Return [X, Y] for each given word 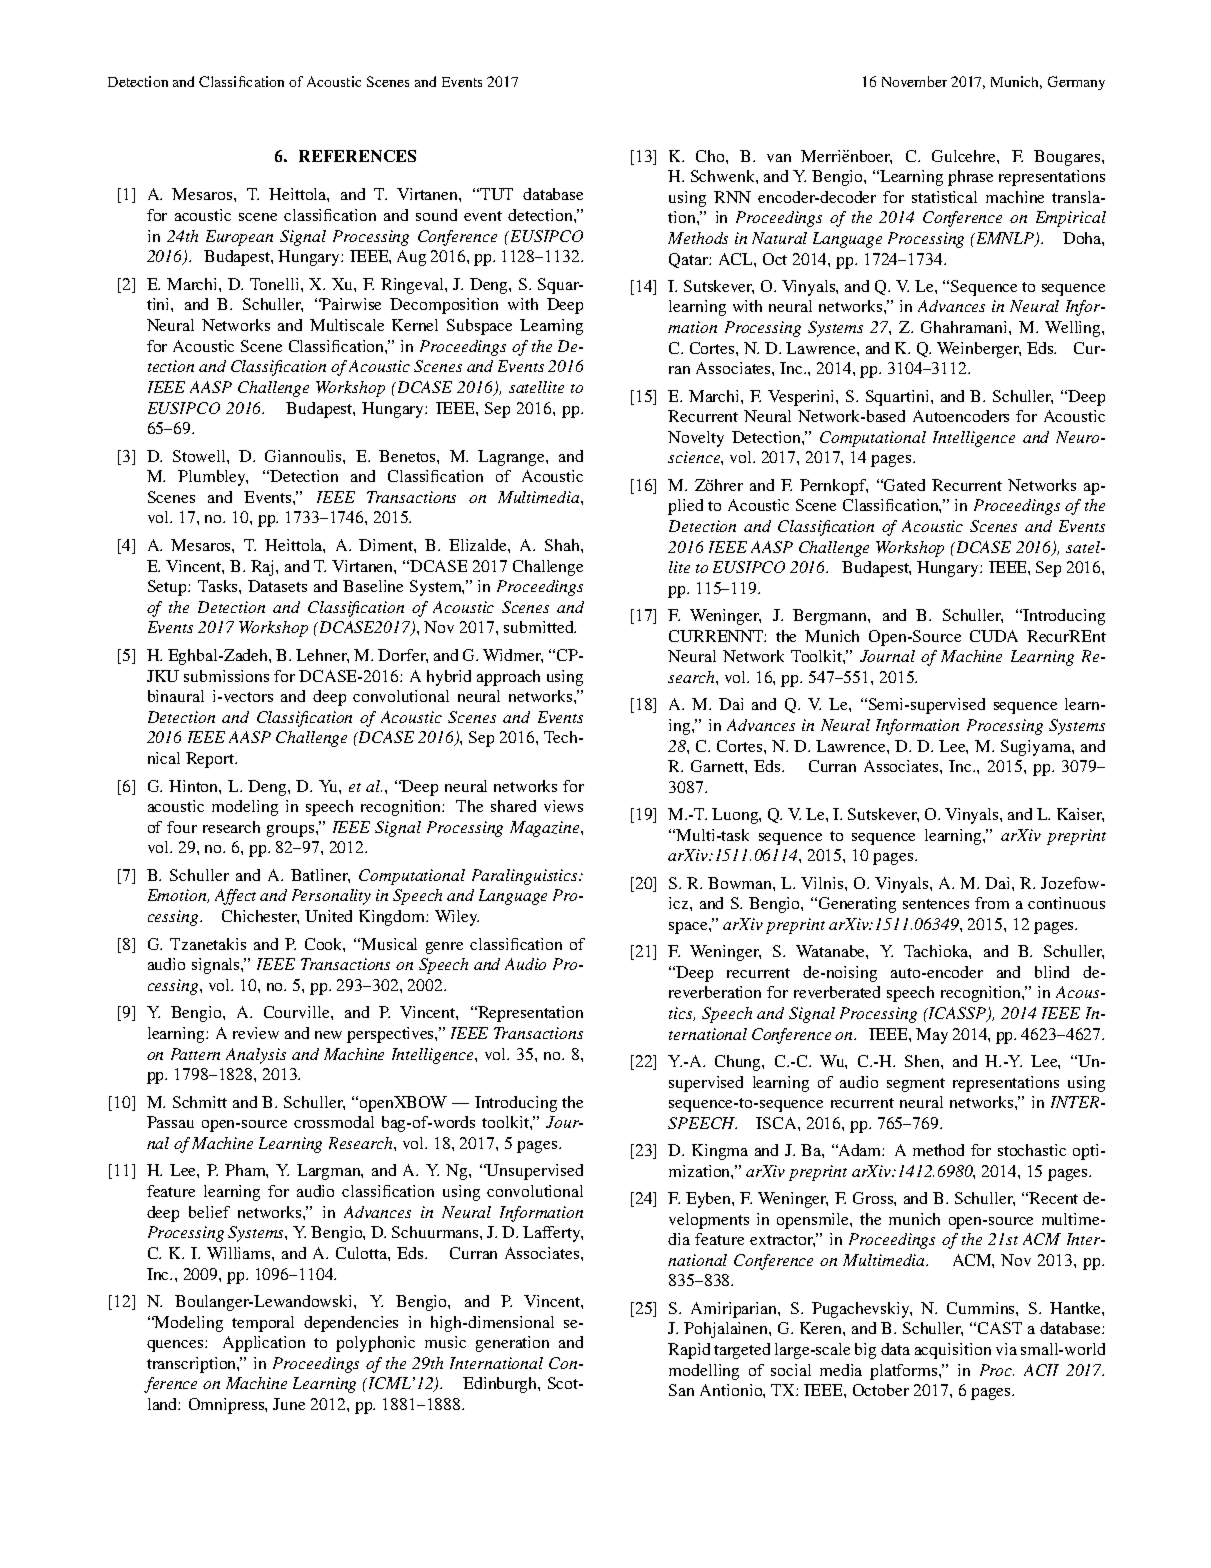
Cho [711, 156]
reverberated [837, 992]
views [563, 806]
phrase [970, 178]
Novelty [696, 439]
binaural [176, 696]
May [932, 1036]
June [289, 1404]
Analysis [256, 1056]
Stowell [200, 456]
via [1006, 1349]
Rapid [689, 1351]
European [239, 238]
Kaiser [1080, 815]
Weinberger [979, 350]
